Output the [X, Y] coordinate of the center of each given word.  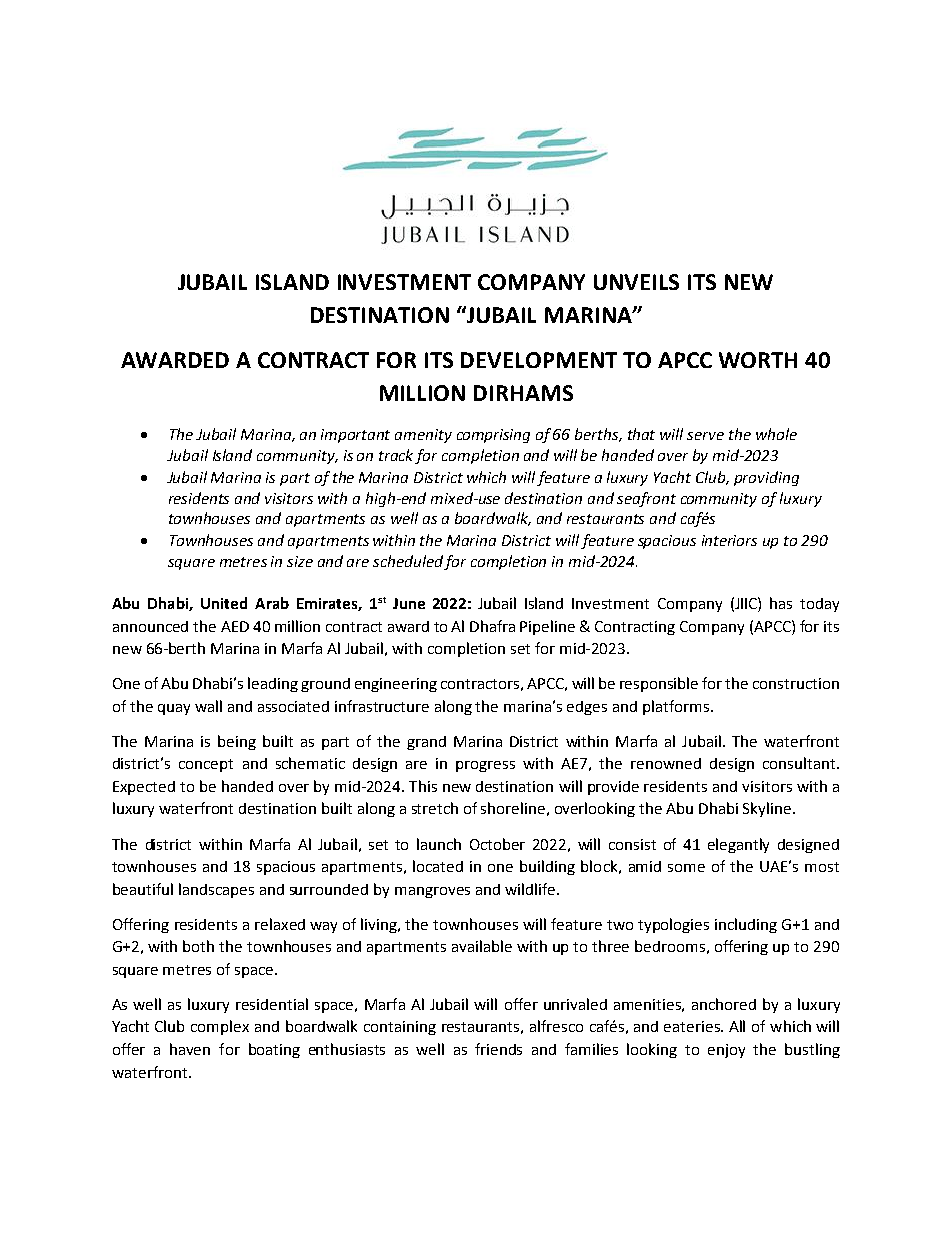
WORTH [758, 360]
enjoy [726, 1051]
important [355, 436]
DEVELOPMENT [539, 360]
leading [273, 684]
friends [498, 1049]
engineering [396, 685]
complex [220, 1027]
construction [796, 683]
